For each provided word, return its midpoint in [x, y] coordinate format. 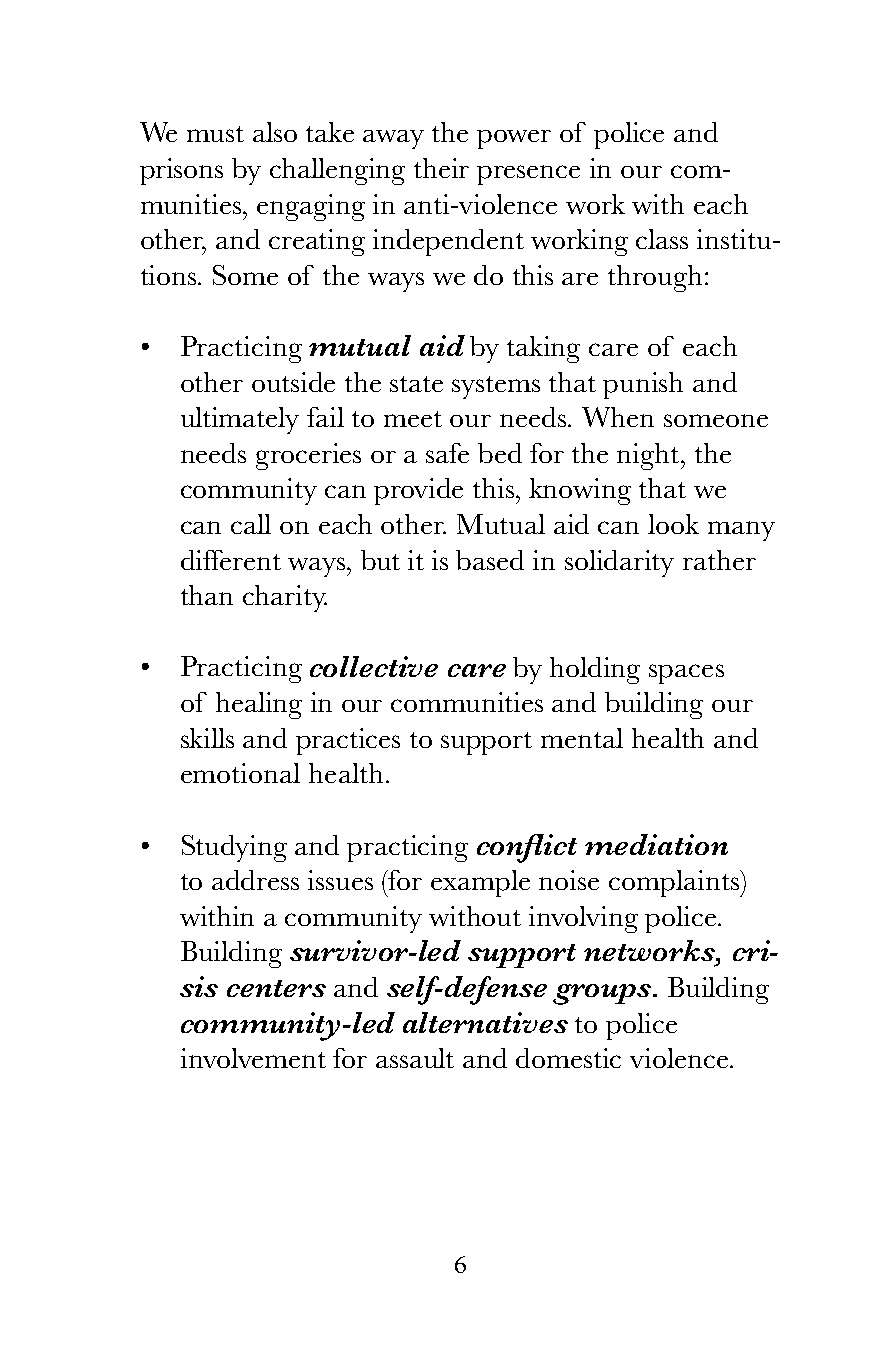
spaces [686, 674]
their [441, 168]
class [662, 239]
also [275, 132]
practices [348, 741]
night [649, 456]
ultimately [240, 420]
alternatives [485, 1022]
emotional [240, 773]
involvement [253, 1058]
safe [447, 453]
